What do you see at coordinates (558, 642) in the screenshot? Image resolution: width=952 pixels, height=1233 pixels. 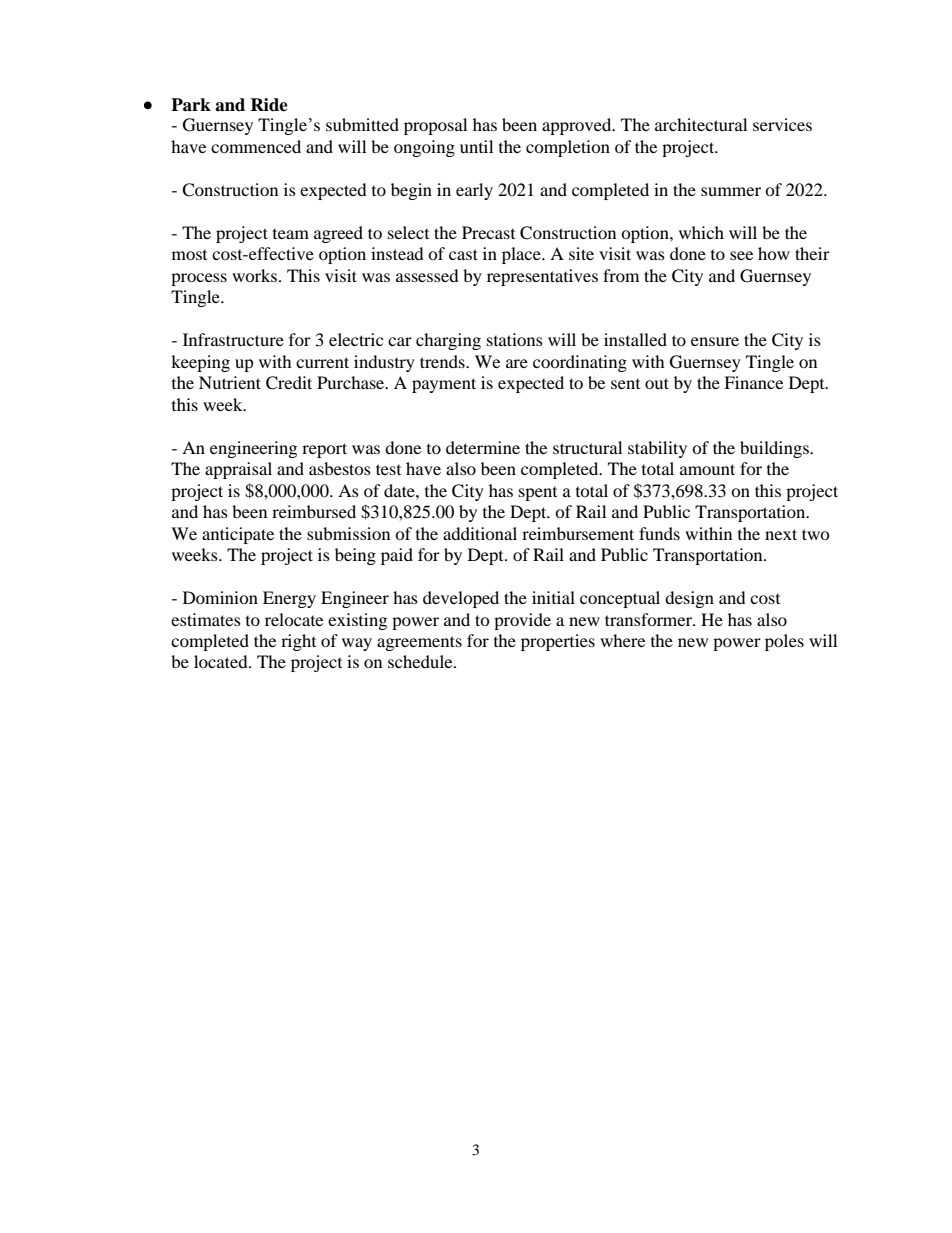 I see `properties` at bounding box center [558, 642].
